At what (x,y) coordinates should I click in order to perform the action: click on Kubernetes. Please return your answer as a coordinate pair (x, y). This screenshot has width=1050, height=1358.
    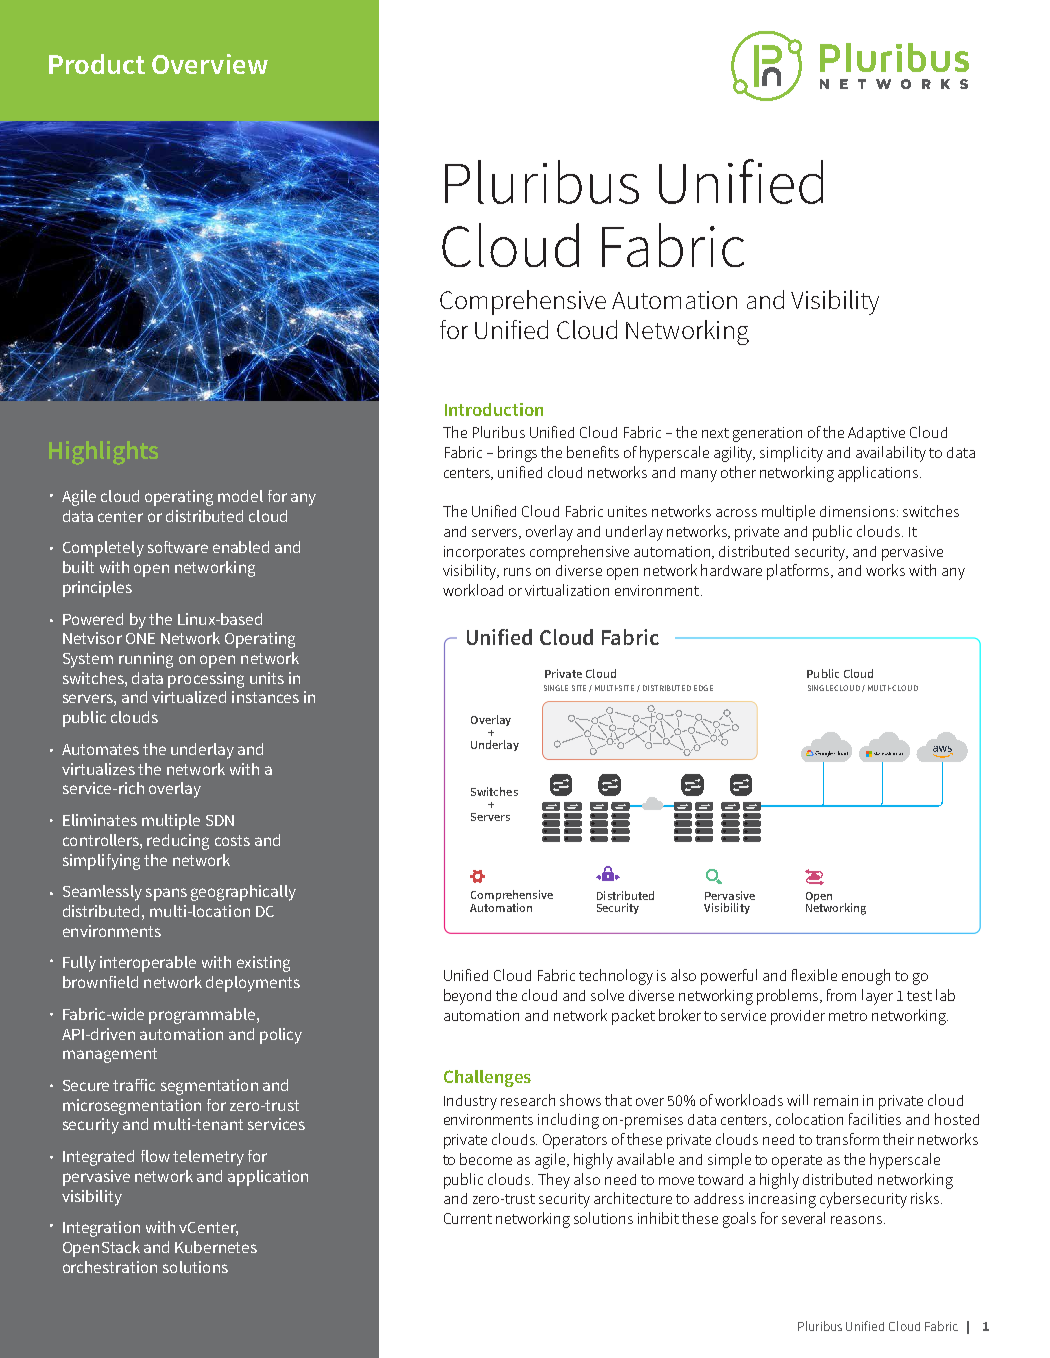
    Looking at the image, I should click on (216, 1247).
